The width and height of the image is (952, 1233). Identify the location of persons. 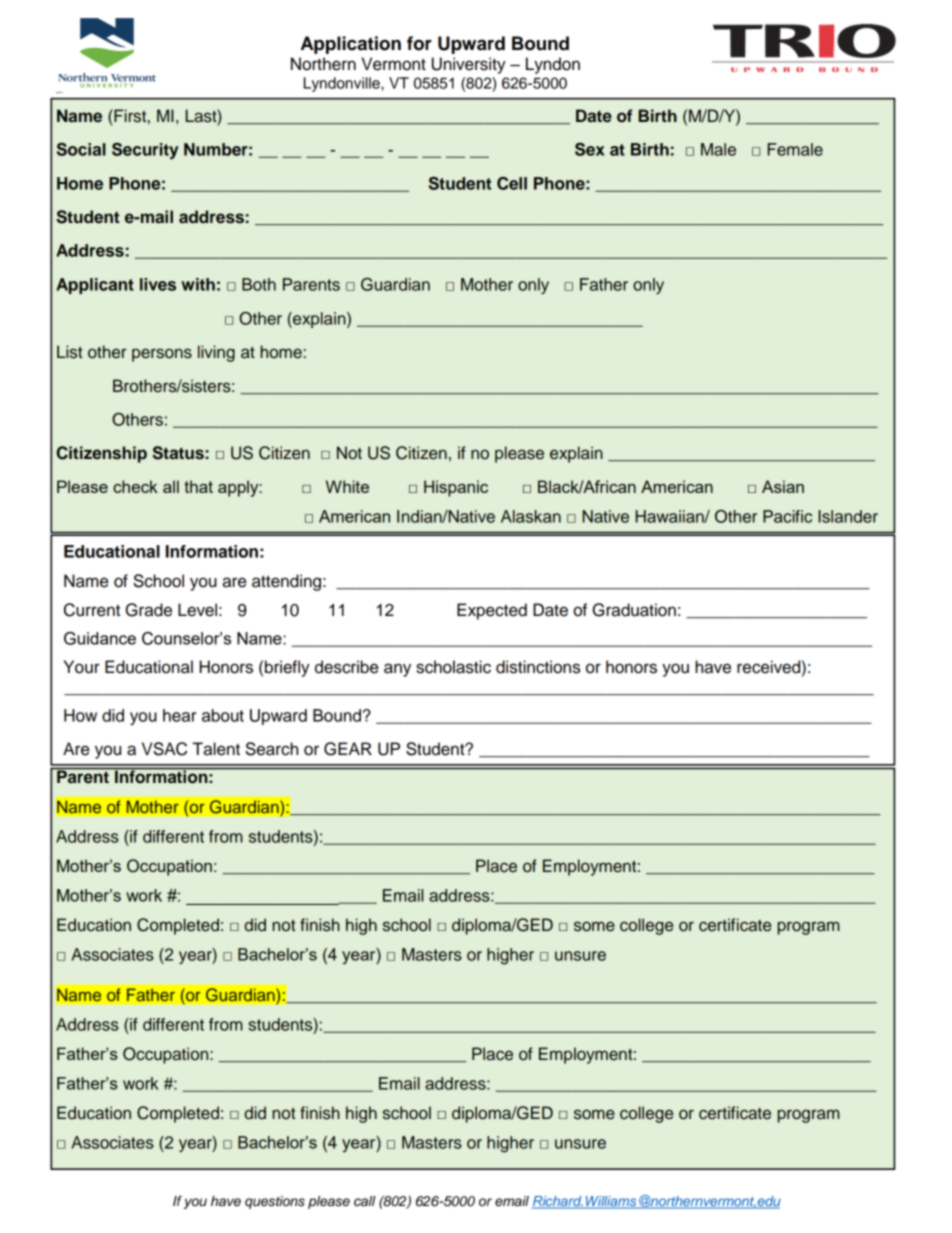
(162, 355).
